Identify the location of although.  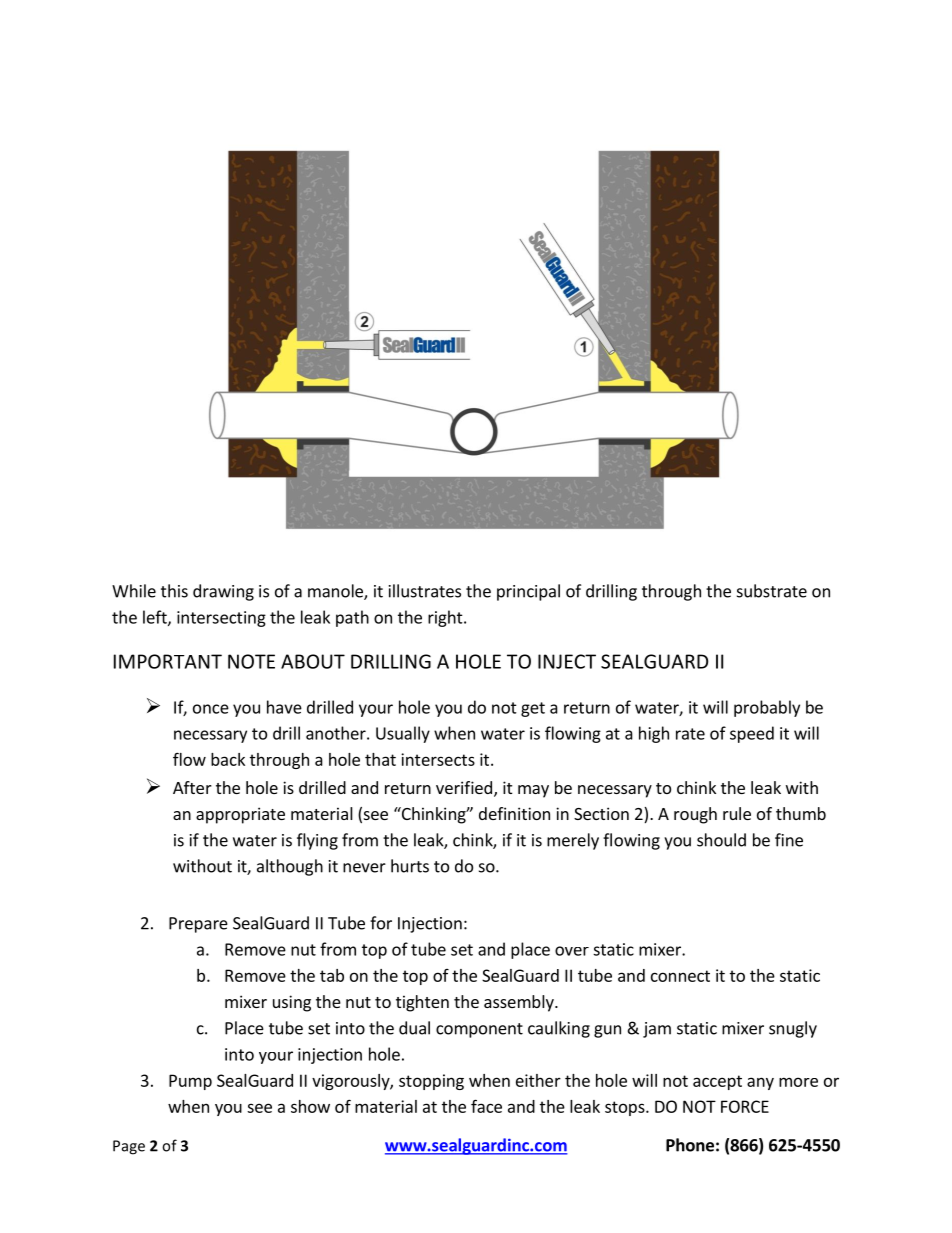
(290, 867).
